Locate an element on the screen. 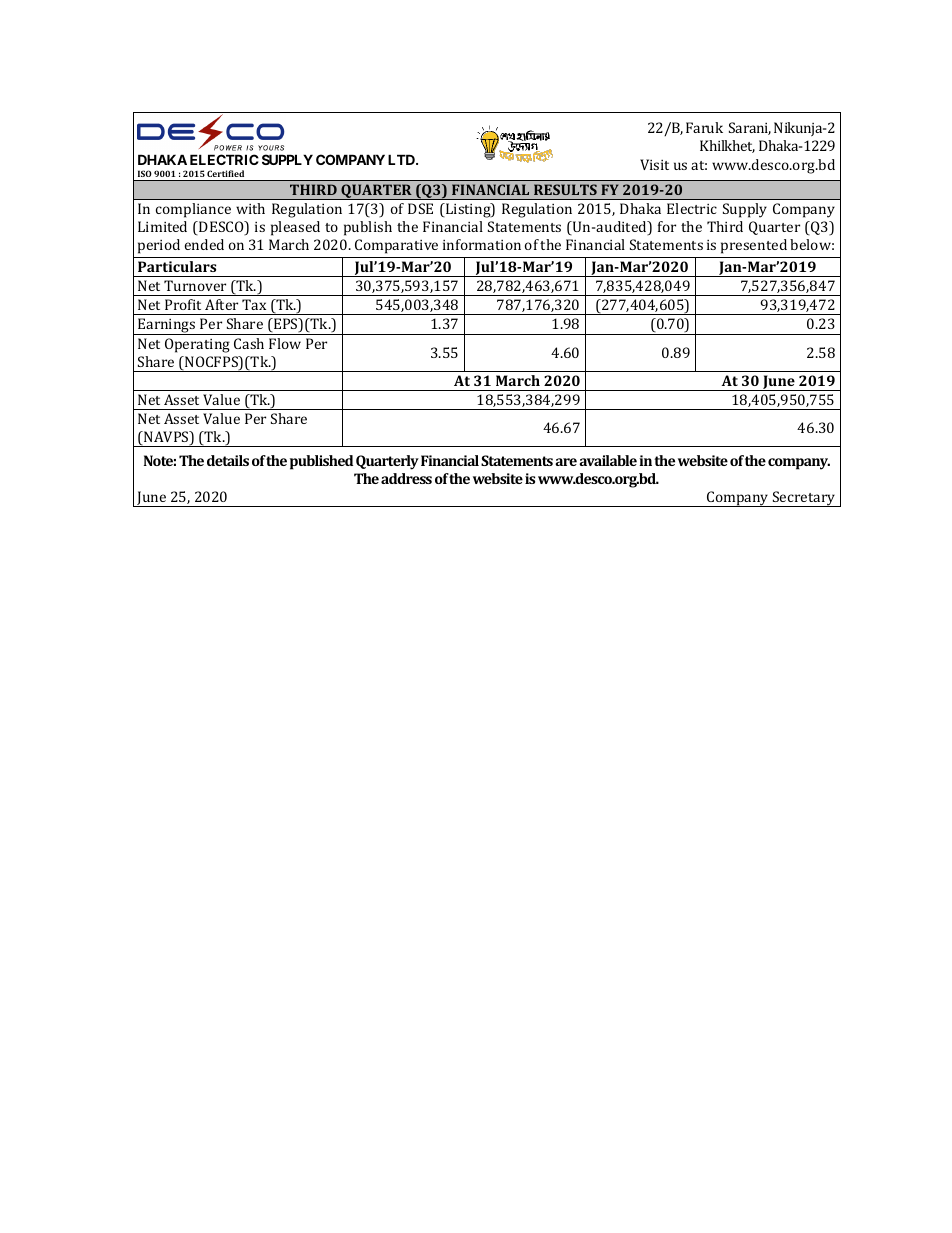  address is located at coordinates (406, 478).
